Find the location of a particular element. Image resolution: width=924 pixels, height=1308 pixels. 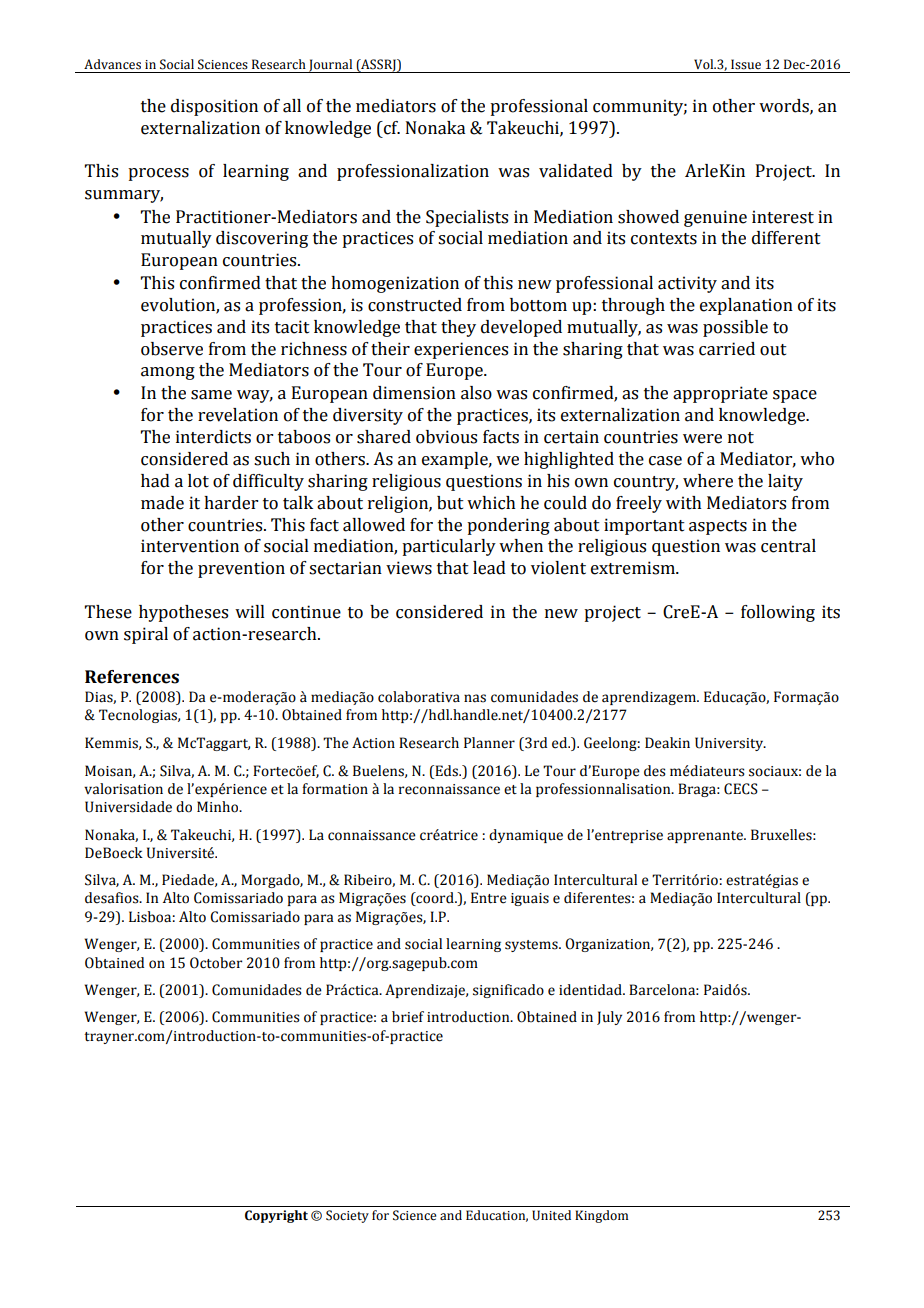

Minho is located at coordinates (219, 807).
